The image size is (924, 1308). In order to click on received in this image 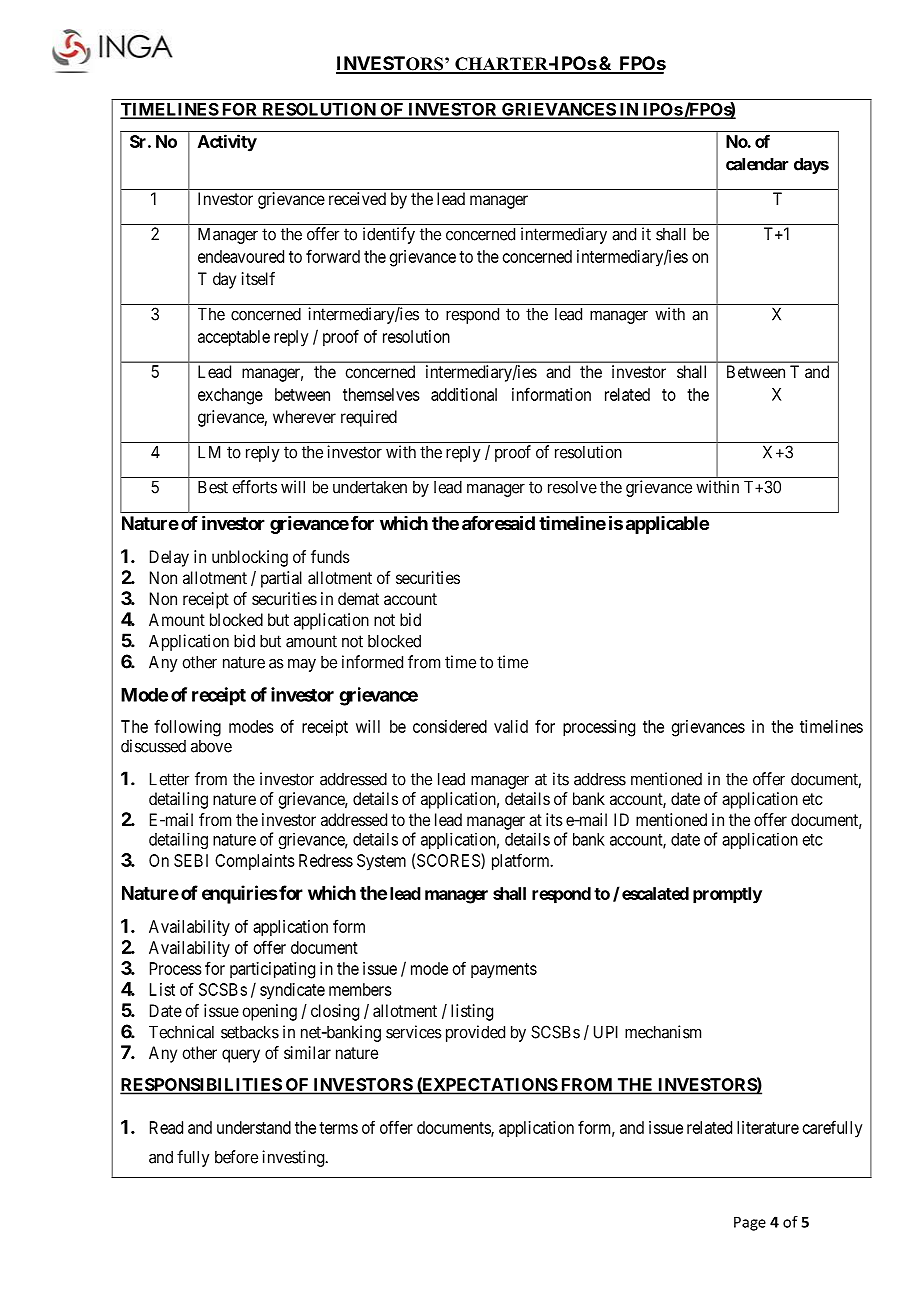, I will do `click(357, 198)`.
